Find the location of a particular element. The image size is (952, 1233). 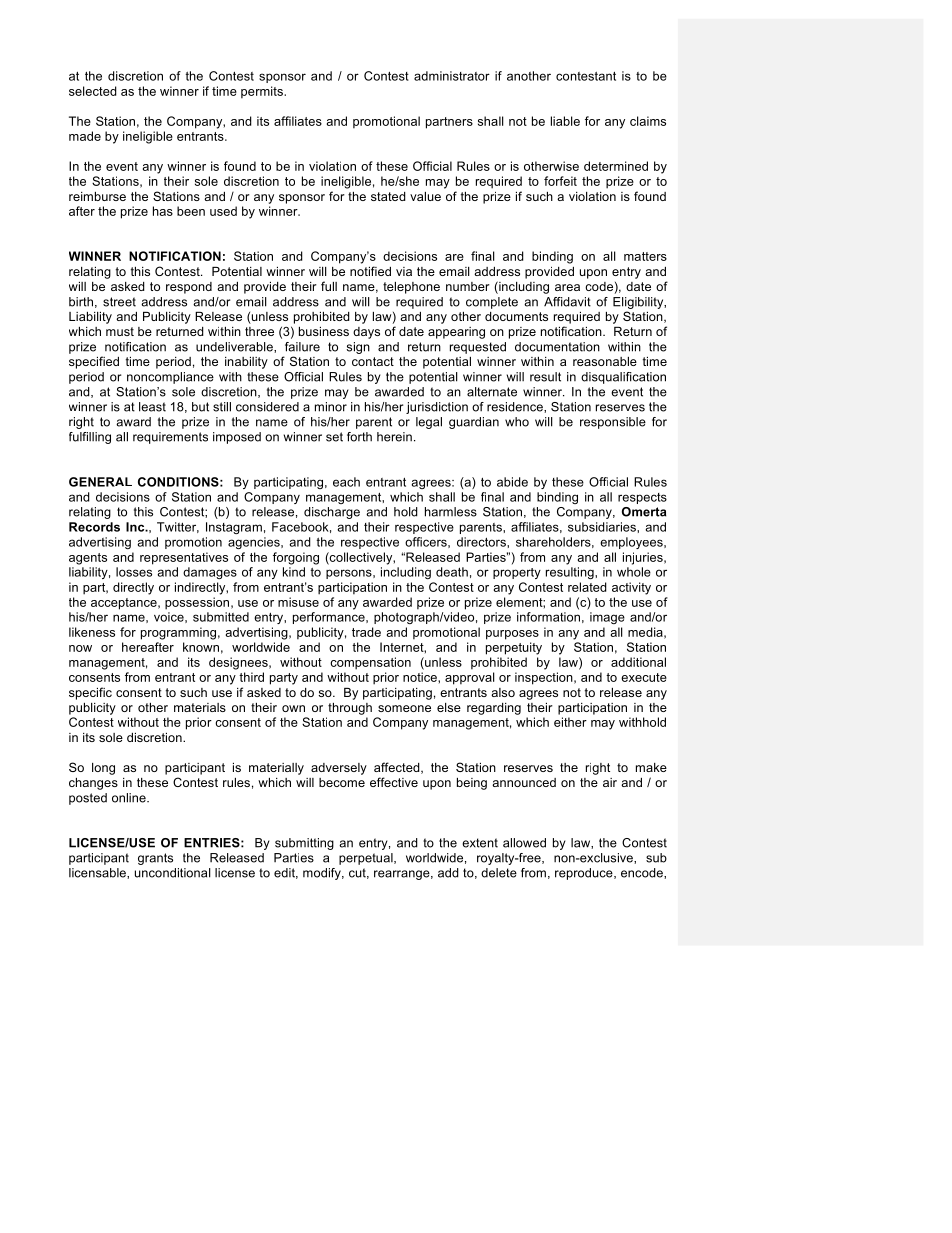

each is located at coordinates (346, 482).
